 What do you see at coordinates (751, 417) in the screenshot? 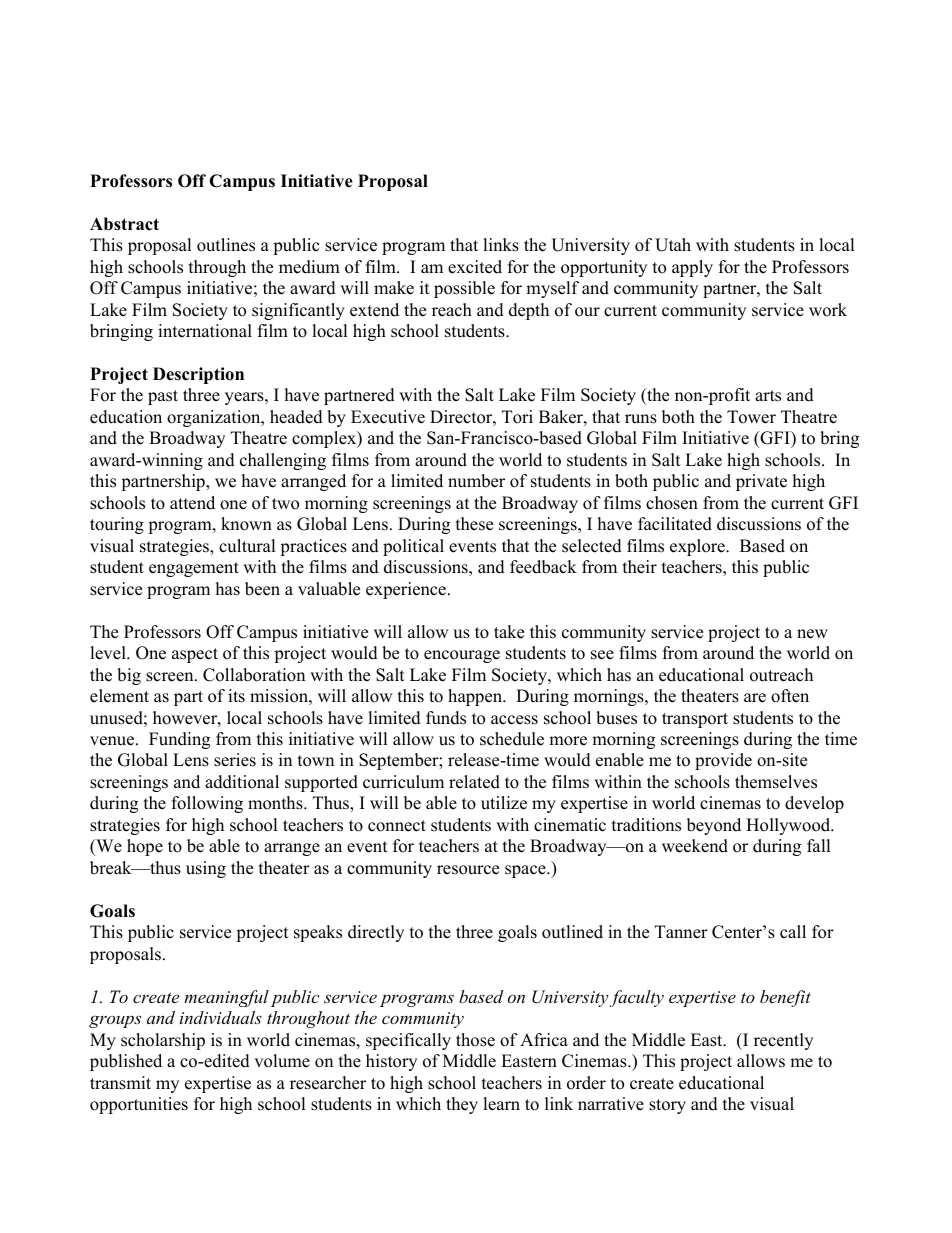
I see `Tower` at bounding box center [751, 417].
